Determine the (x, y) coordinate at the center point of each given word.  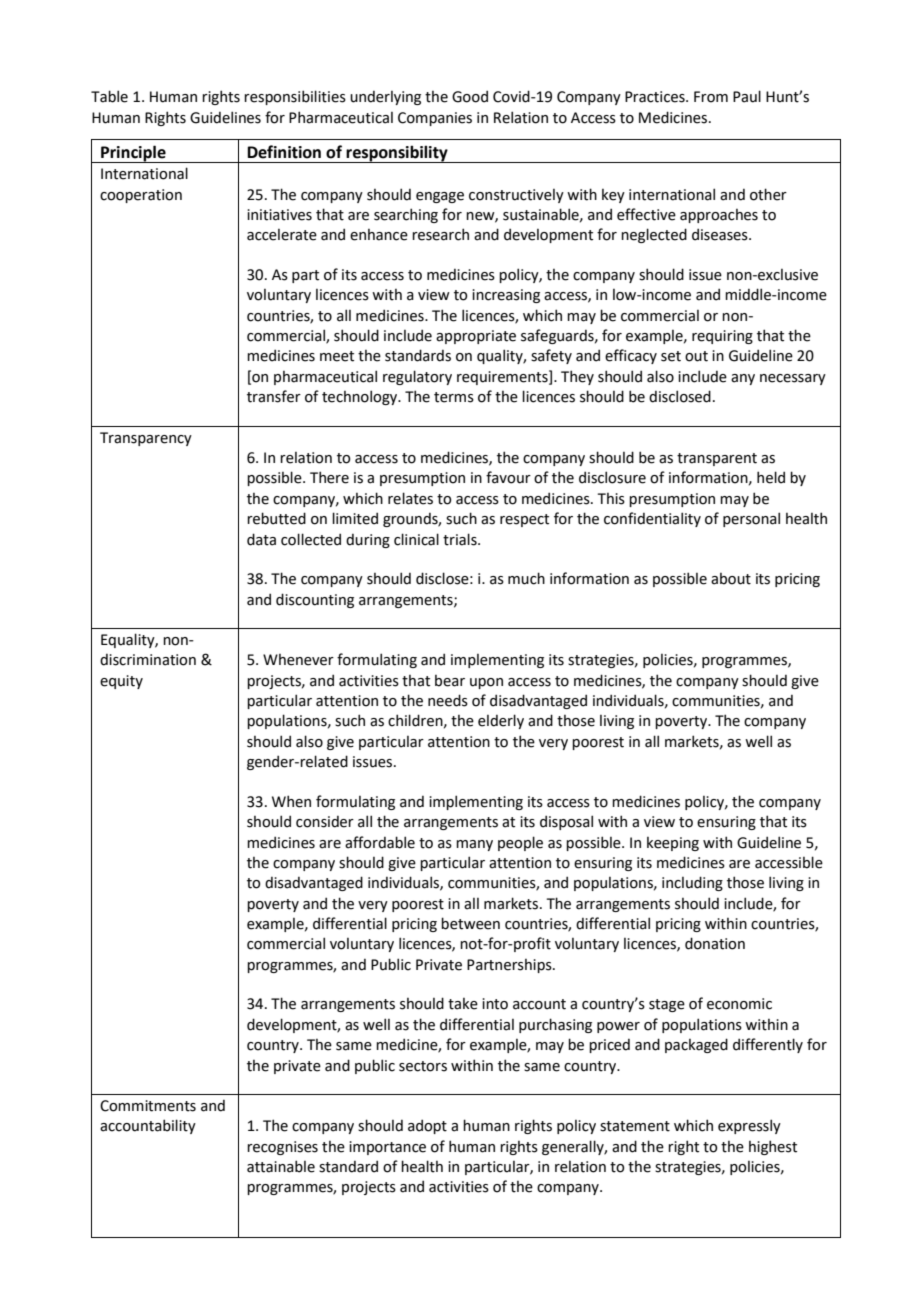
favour (508, 477)
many (474, 845)
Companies (435, 119)
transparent (717, 459)
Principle (133, 154)
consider (325, 822)
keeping (673, 844)
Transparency (146, 439)
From (711, 97)
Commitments (148, 1106)
